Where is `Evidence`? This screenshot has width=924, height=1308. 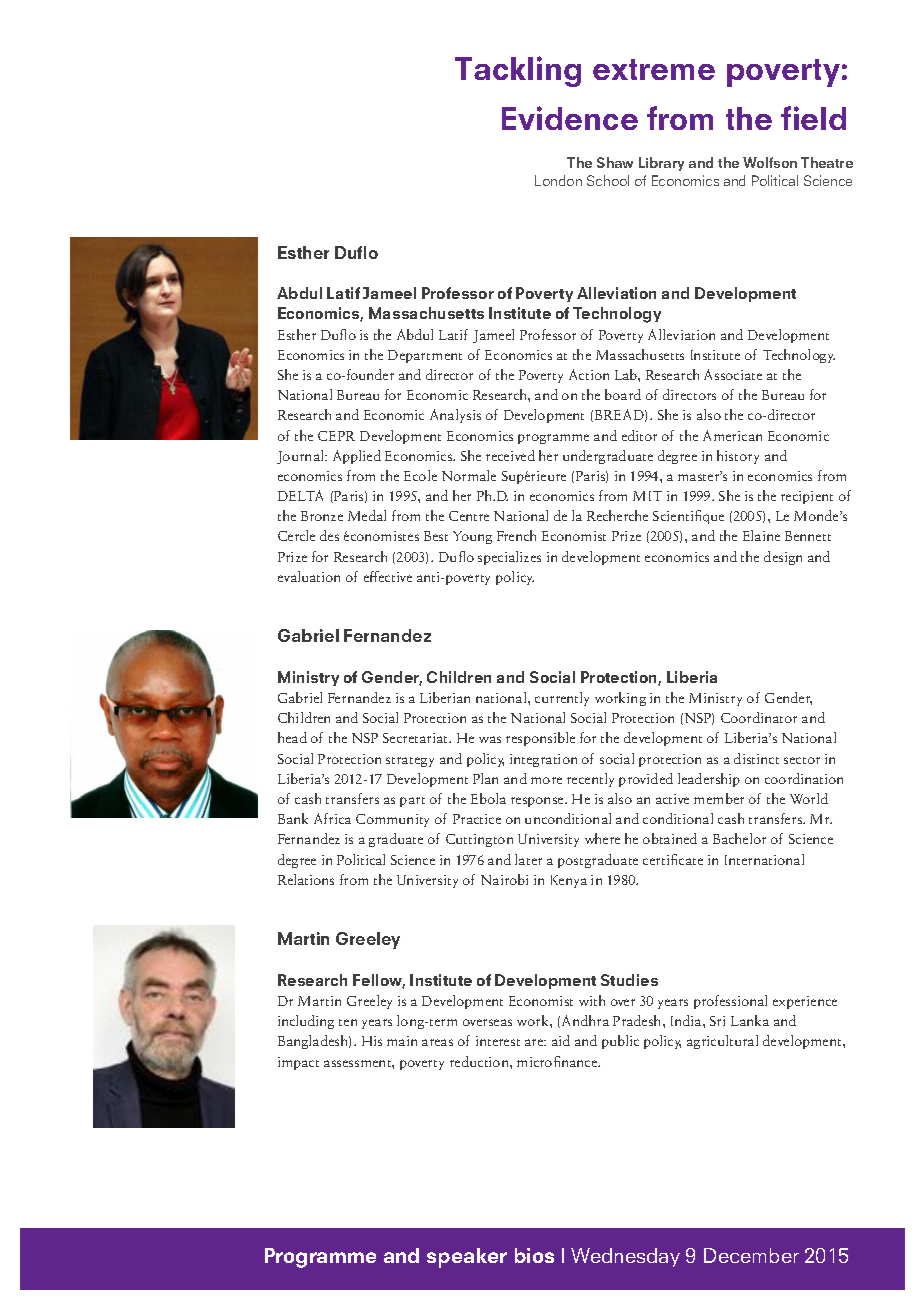
Evidence is located at coordinates (570, 118).
